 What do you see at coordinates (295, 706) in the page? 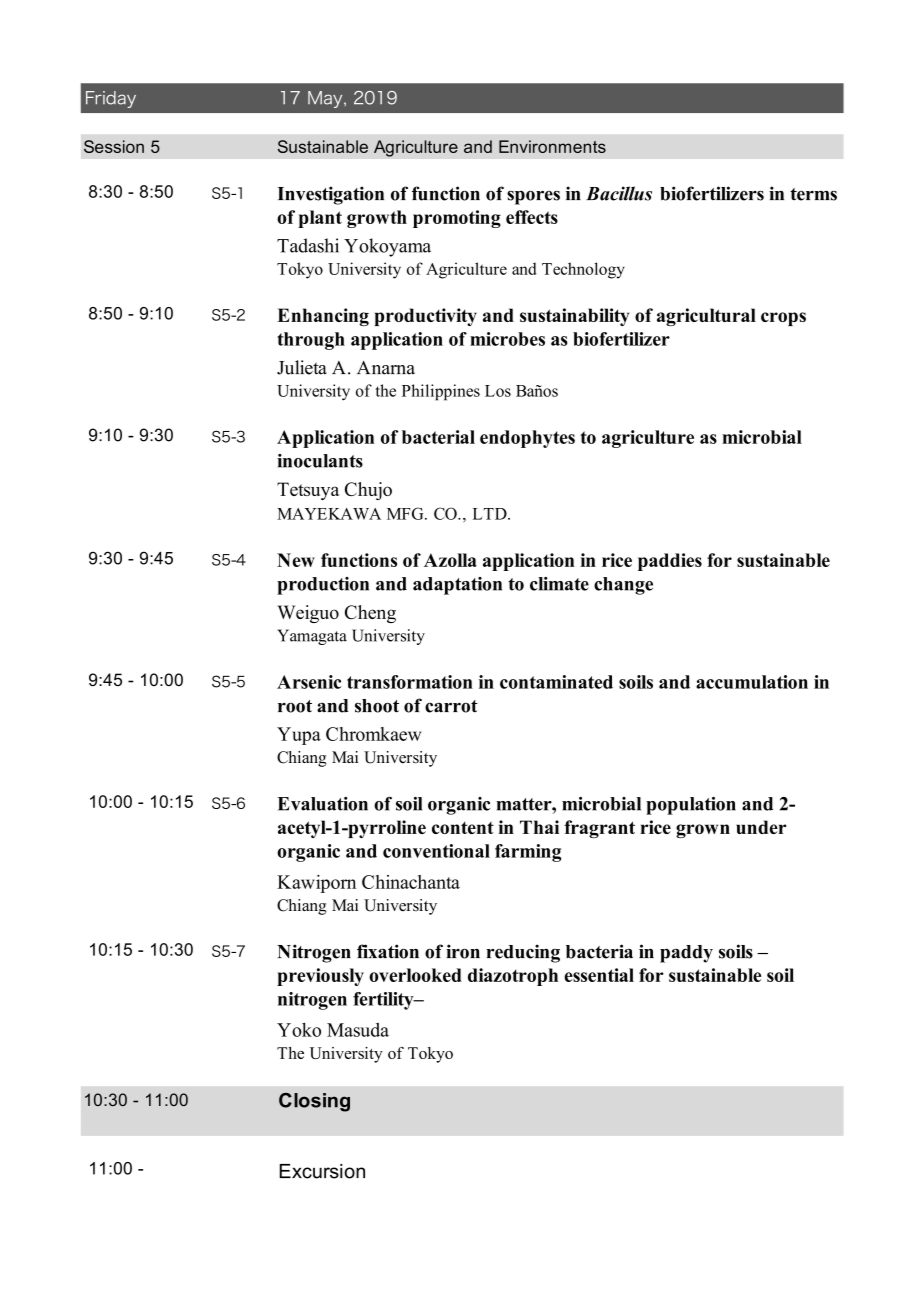
I see `root` at bounding box center [295, 706].
